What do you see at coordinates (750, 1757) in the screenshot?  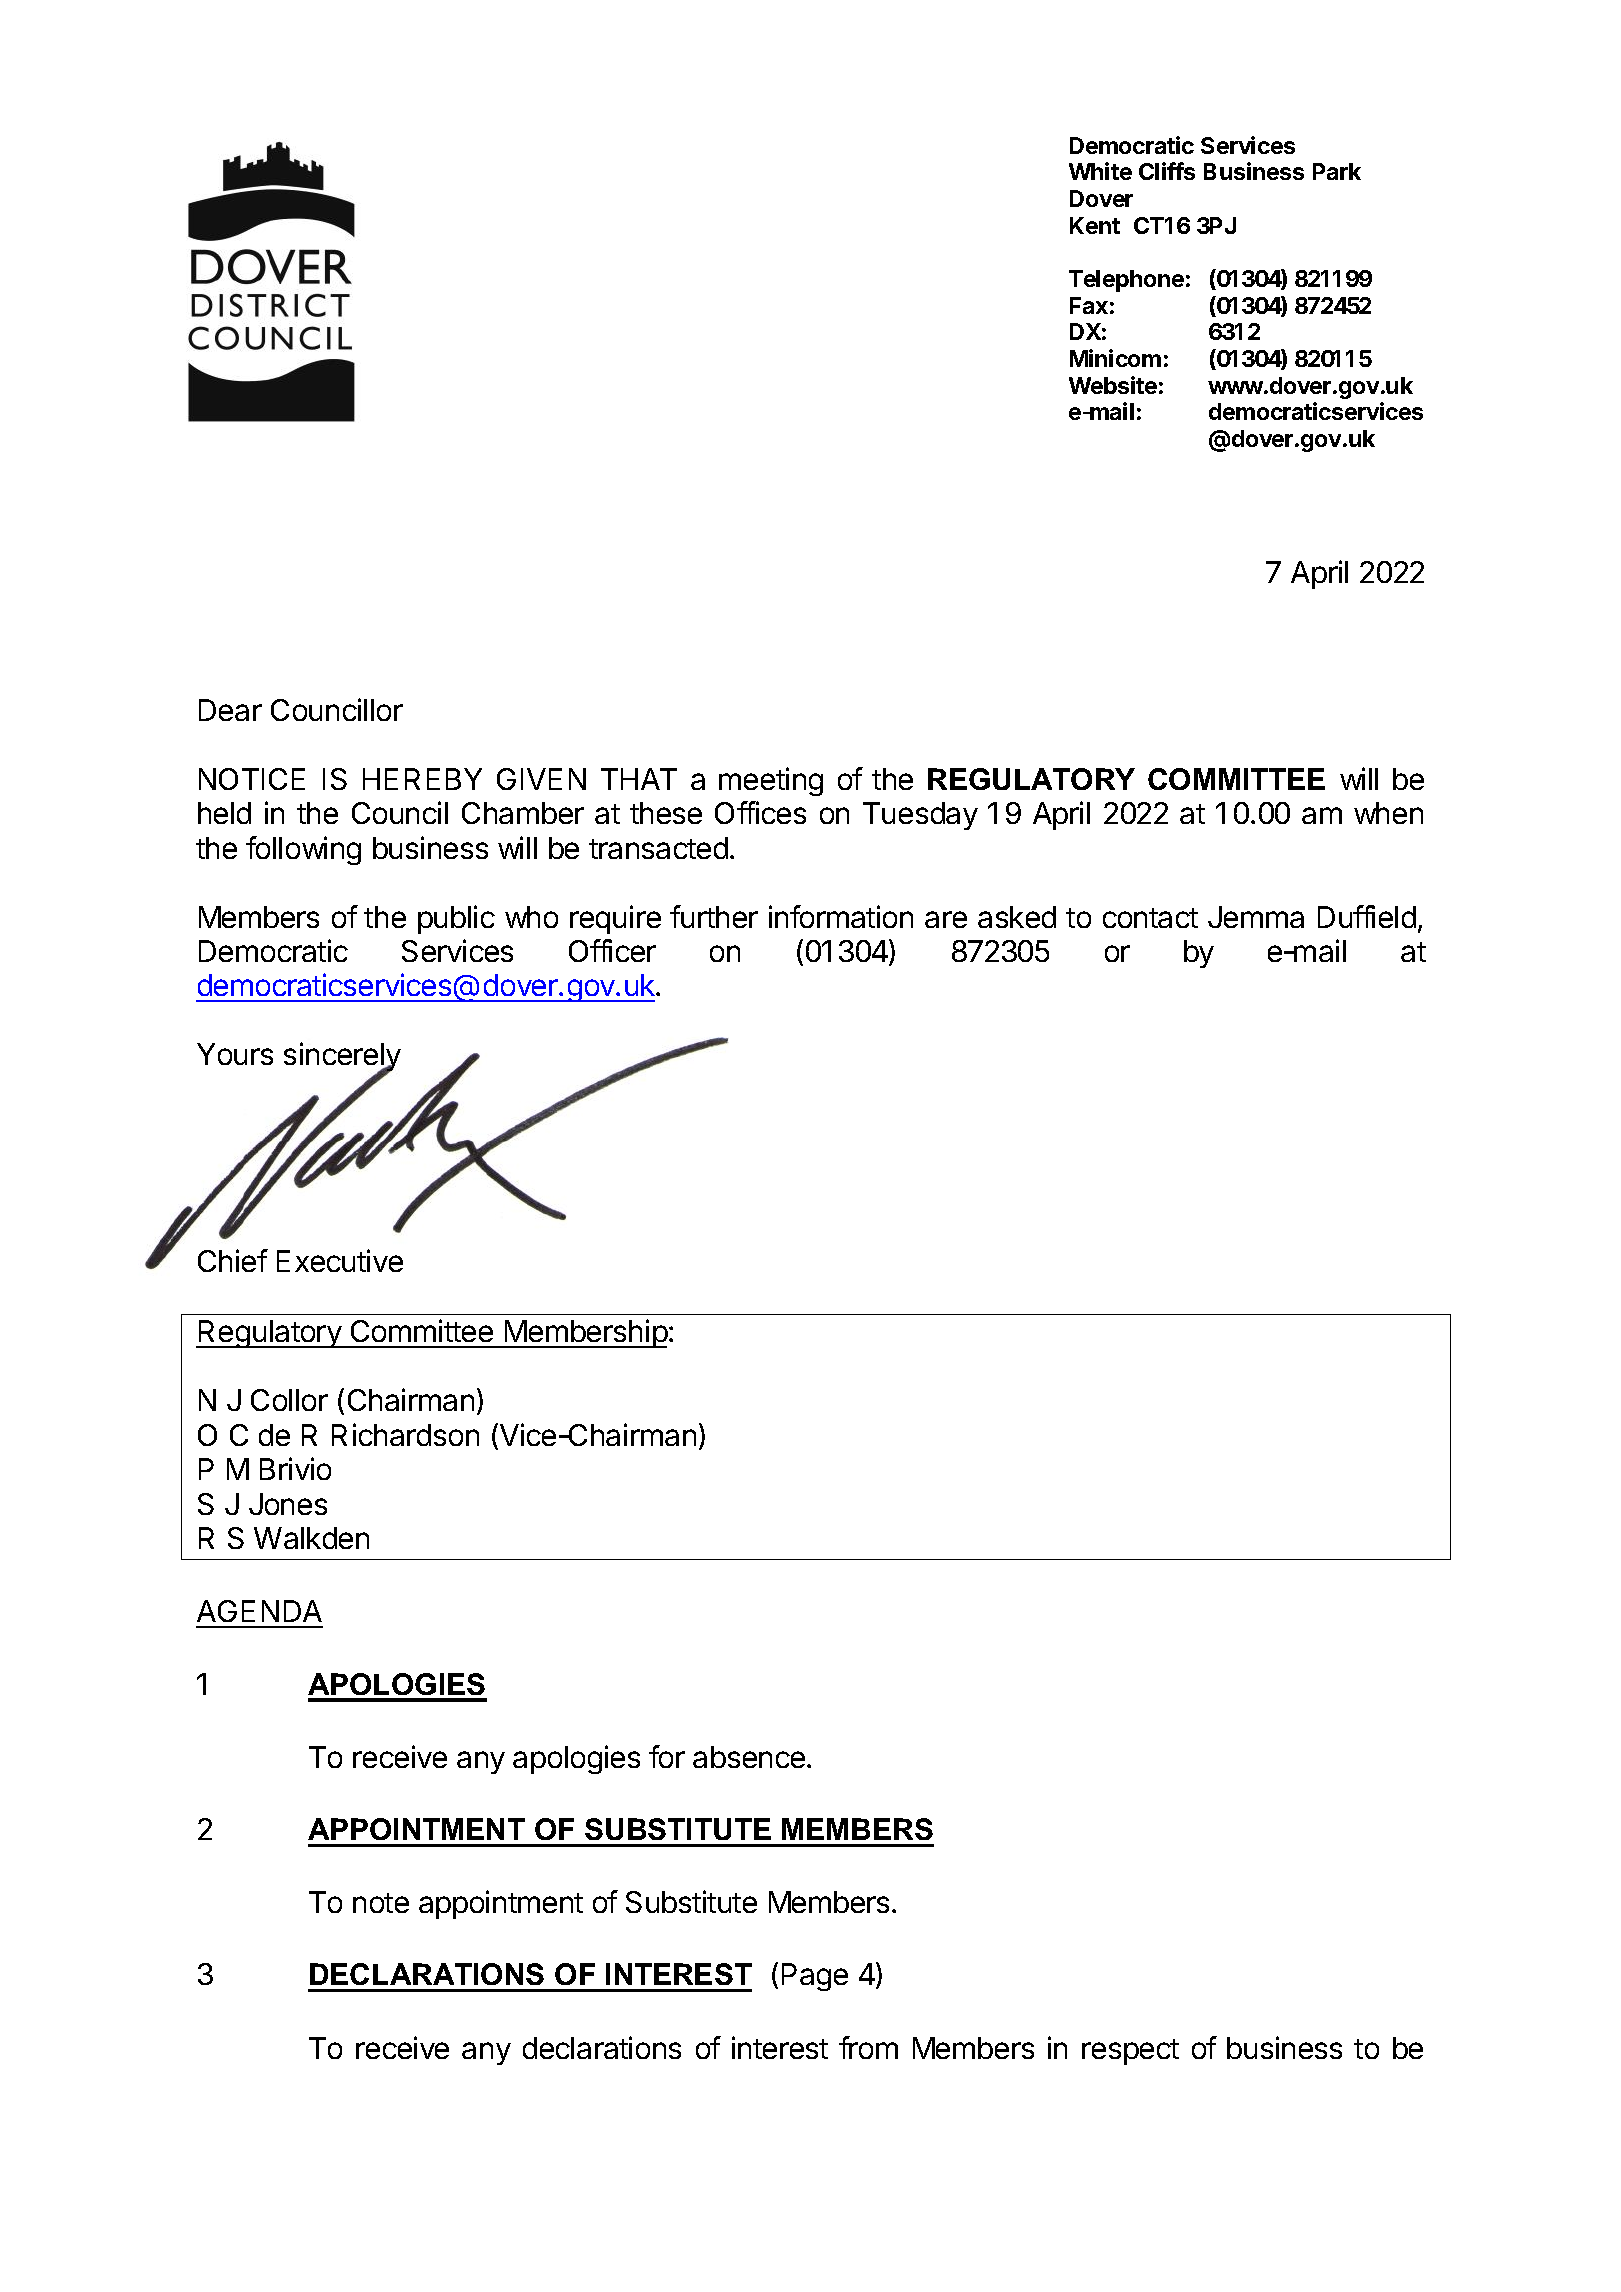 I see `absence` at bounding box center [750, 1757].
